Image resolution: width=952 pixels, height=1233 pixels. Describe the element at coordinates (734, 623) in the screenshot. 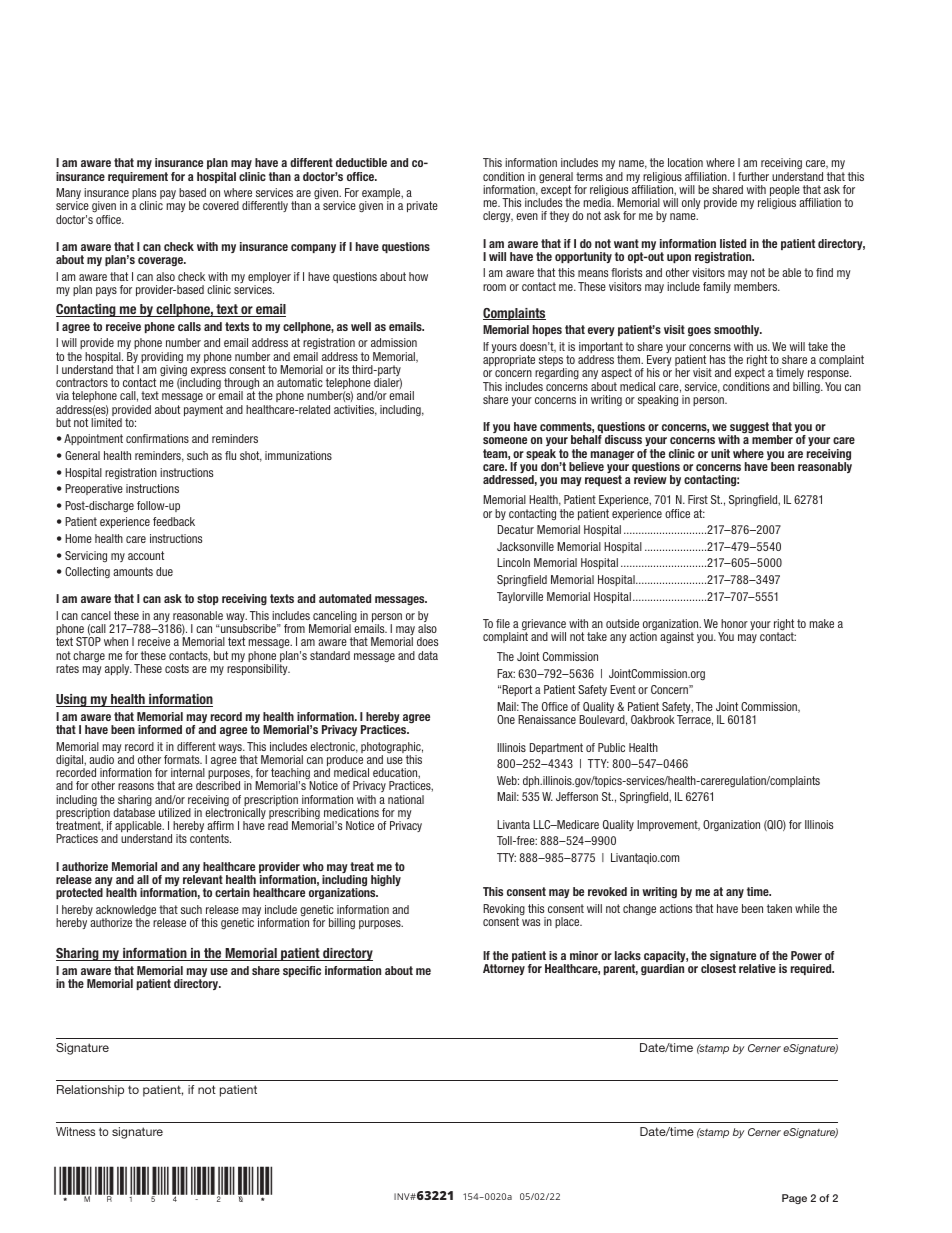

I see `honor` at that location.
